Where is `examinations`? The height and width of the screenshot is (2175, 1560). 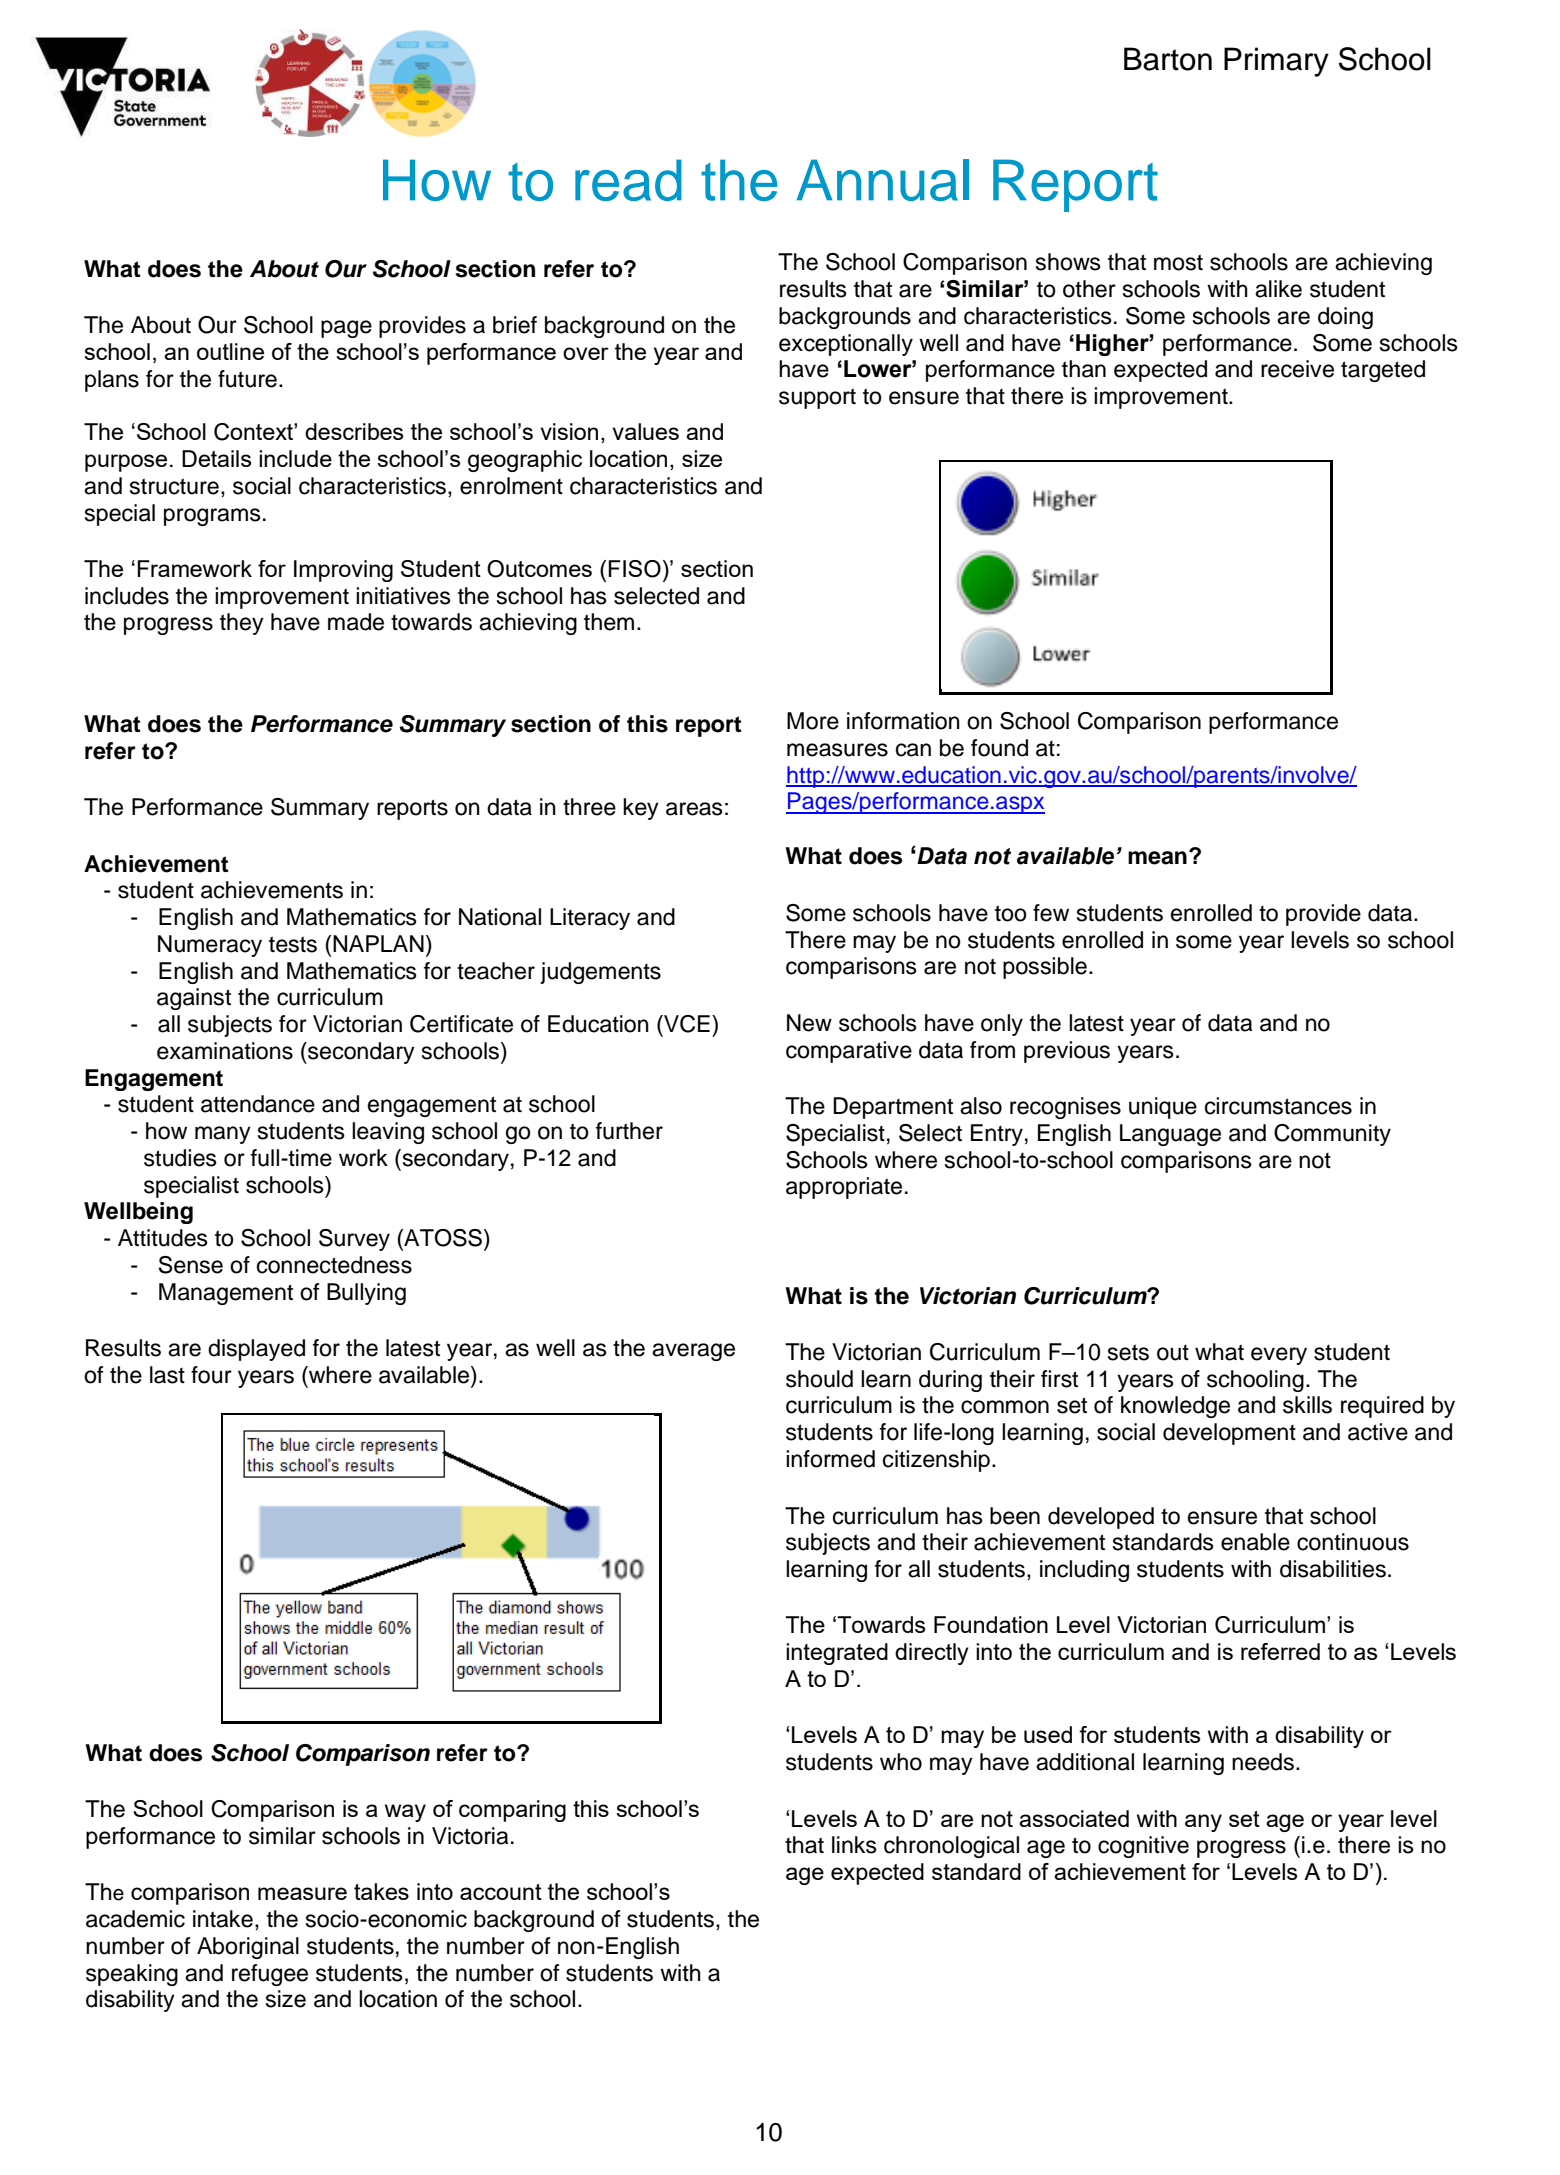 examinations is located at coordinates (225, 1051).
